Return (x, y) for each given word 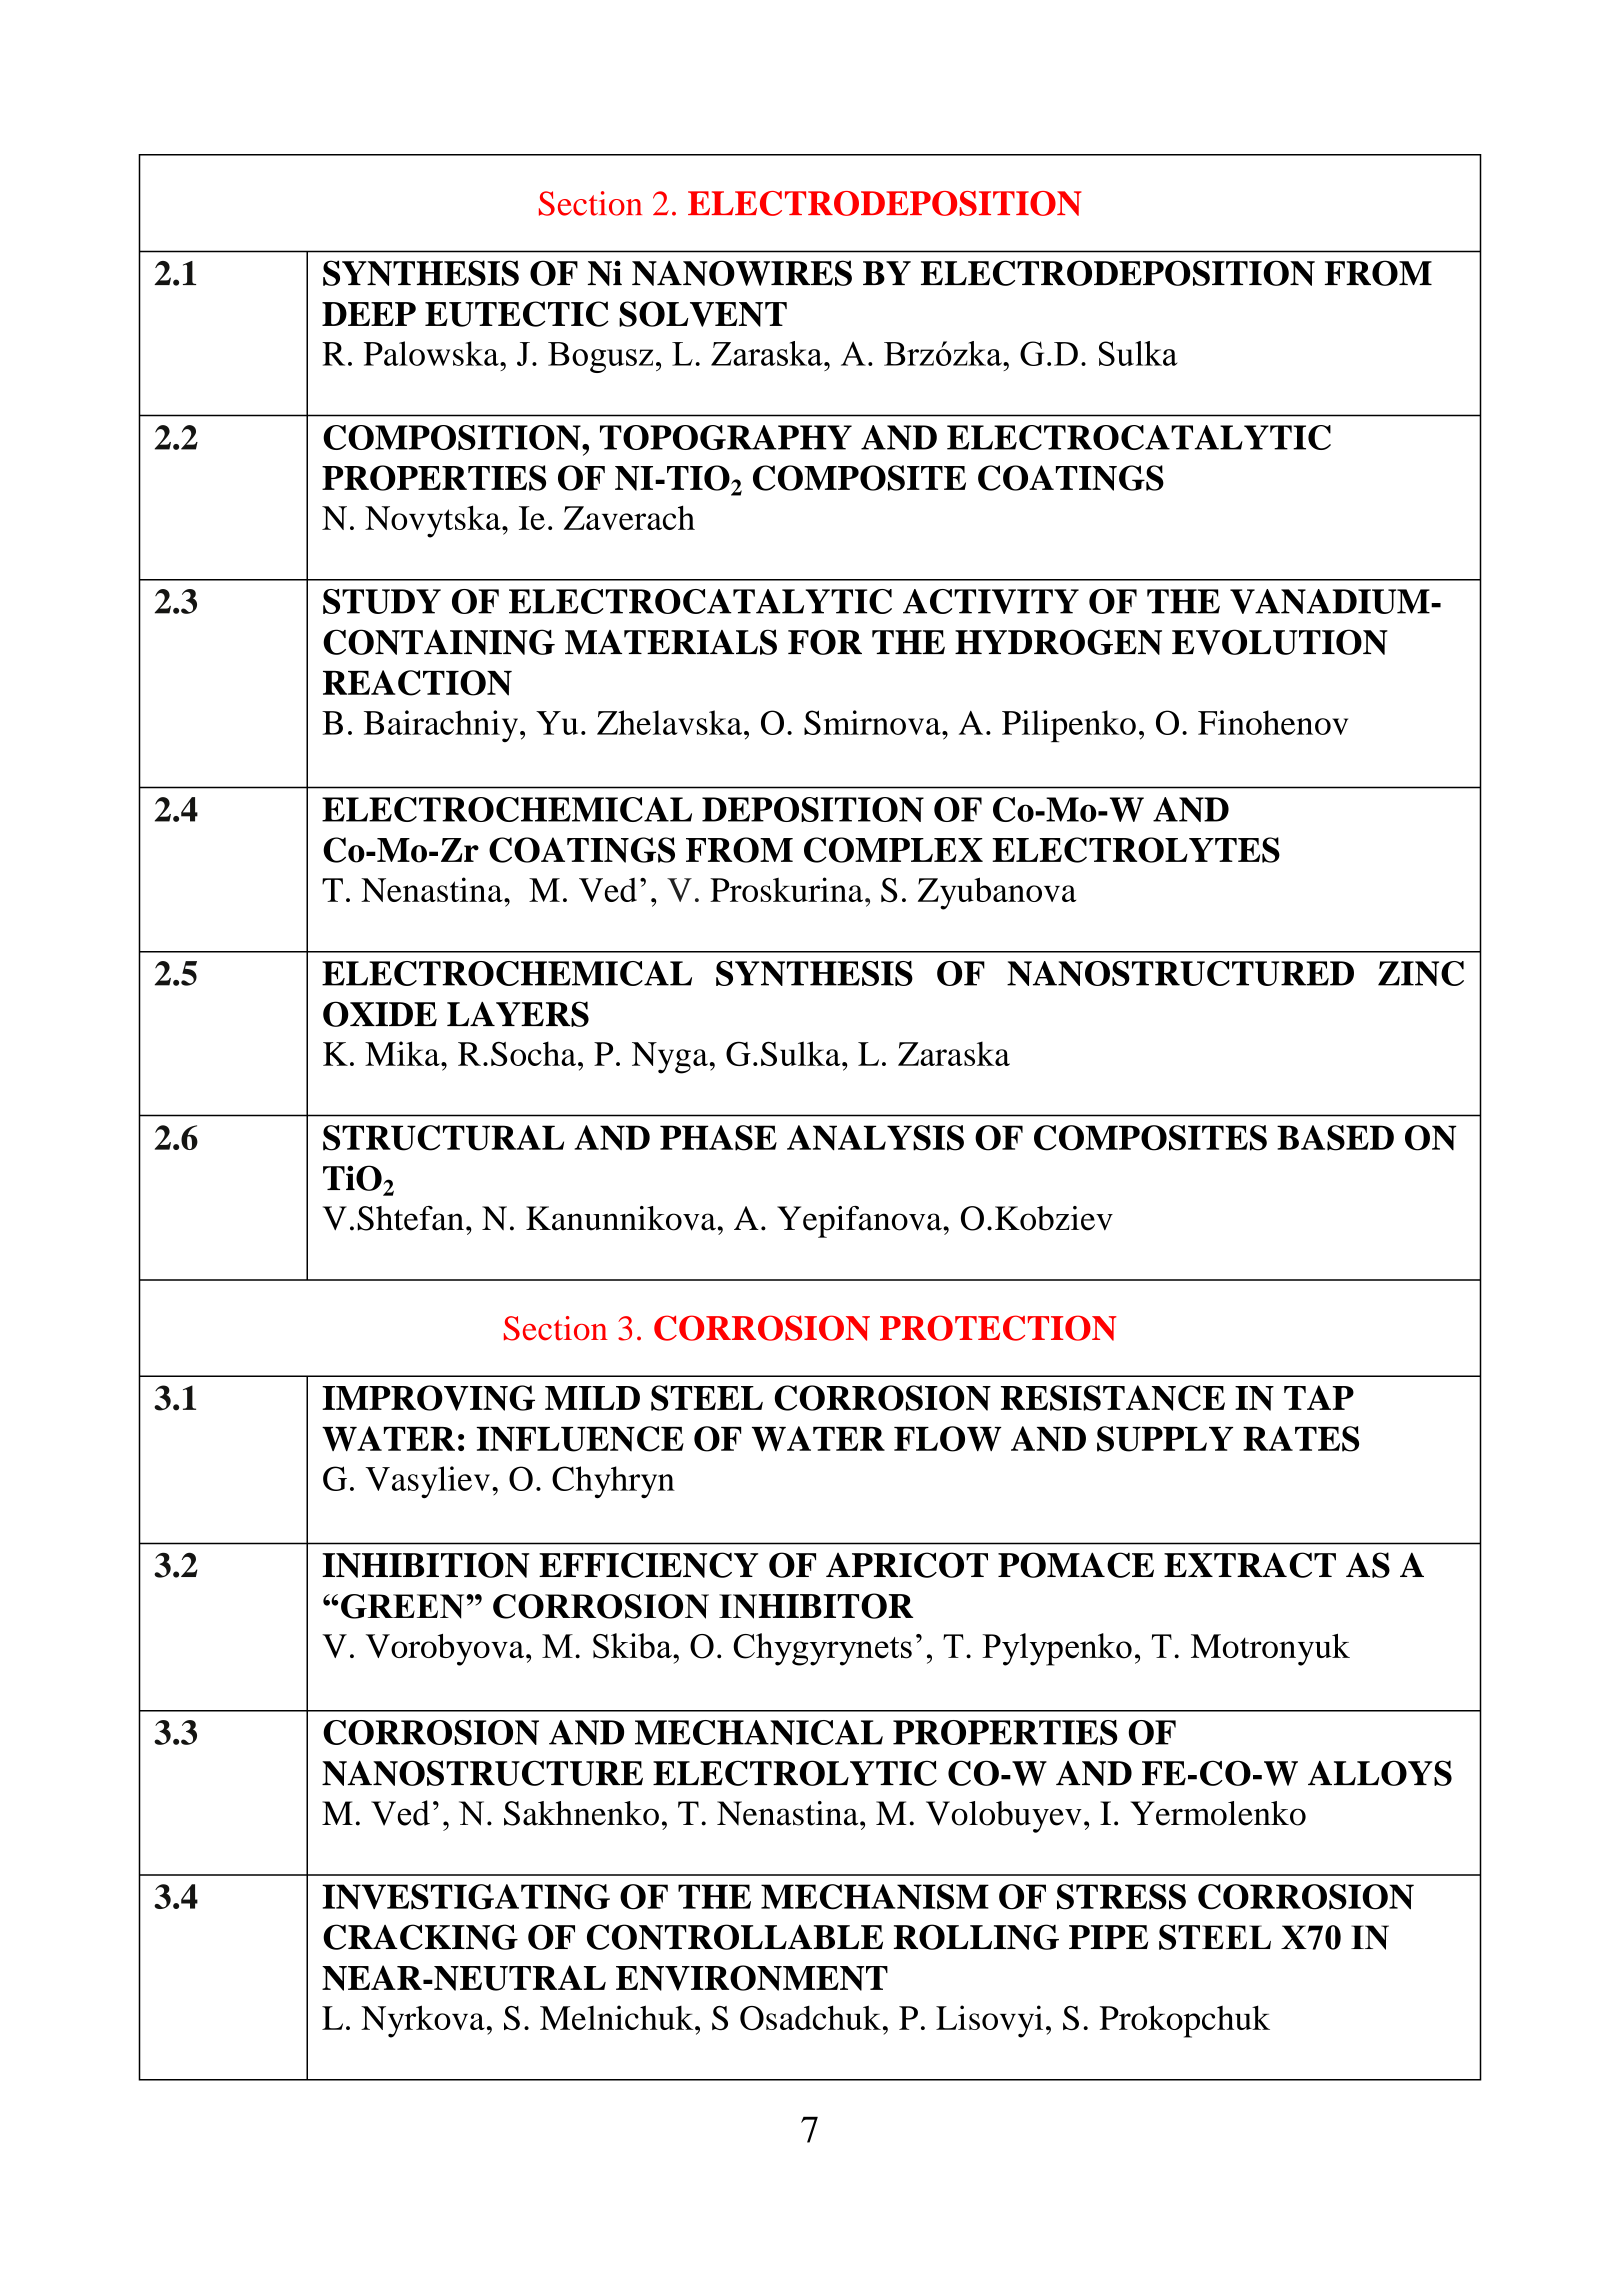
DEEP (369, 314)
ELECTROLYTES (1136, 850)
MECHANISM (875, 1897)
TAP (1319, 1397)
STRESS (1121, 1897)
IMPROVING (428, 1398)
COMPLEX (893, 850)
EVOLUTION (1280, 642)
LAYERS (518, 1014)
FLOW (948, 1439)
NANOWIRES (742, 273)
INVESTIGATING (466, 1897)
